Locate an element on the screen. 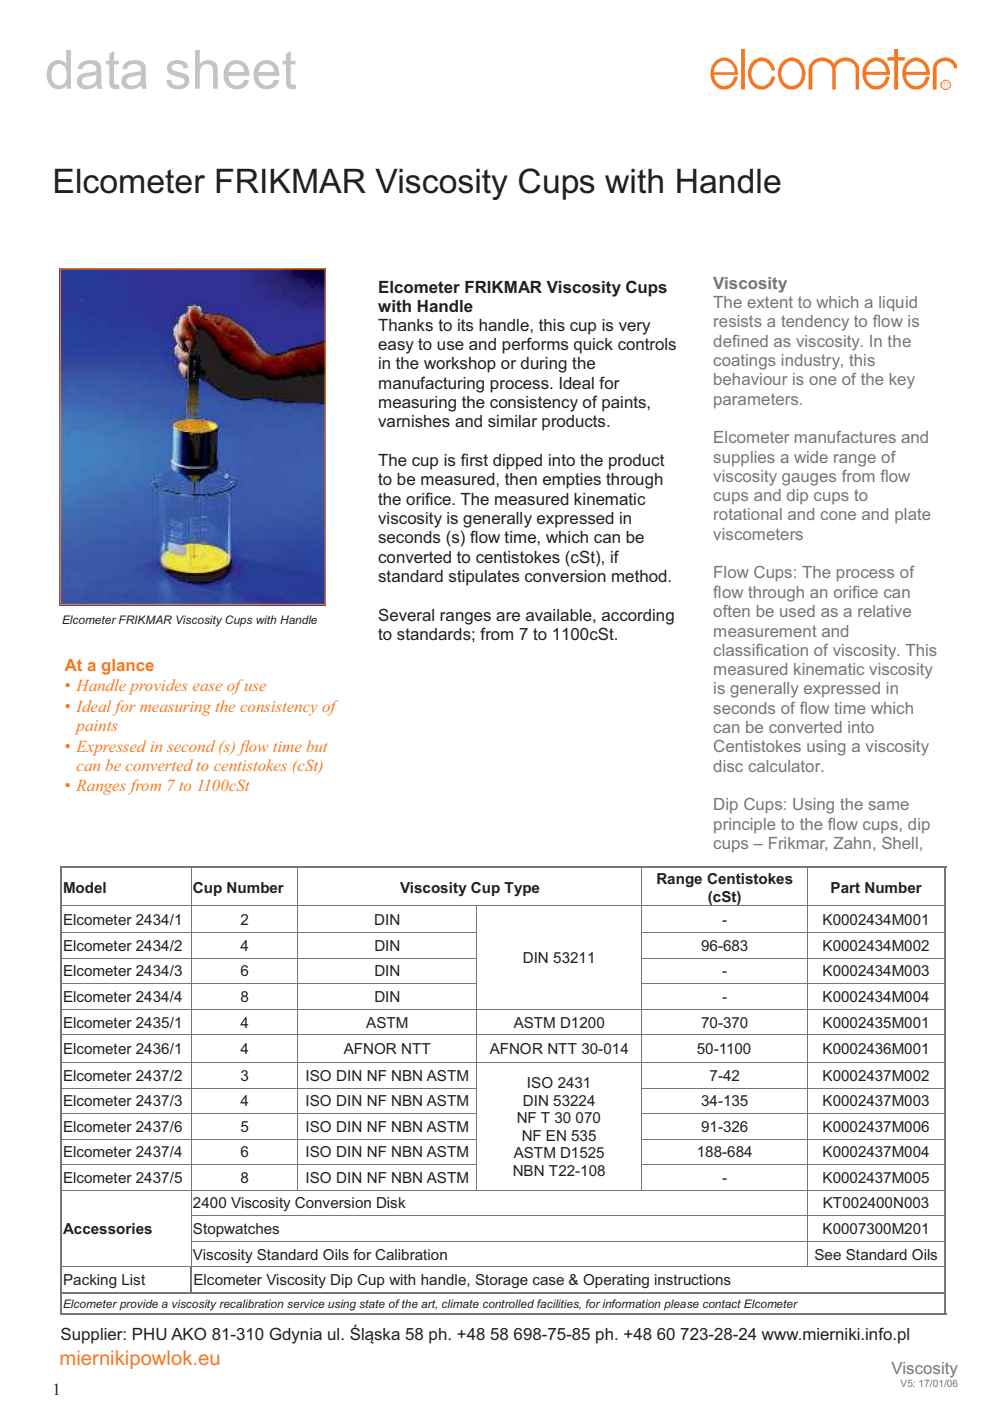 This screenshot has width=1005, height=1422. then is located at coordinates (521, 479).
